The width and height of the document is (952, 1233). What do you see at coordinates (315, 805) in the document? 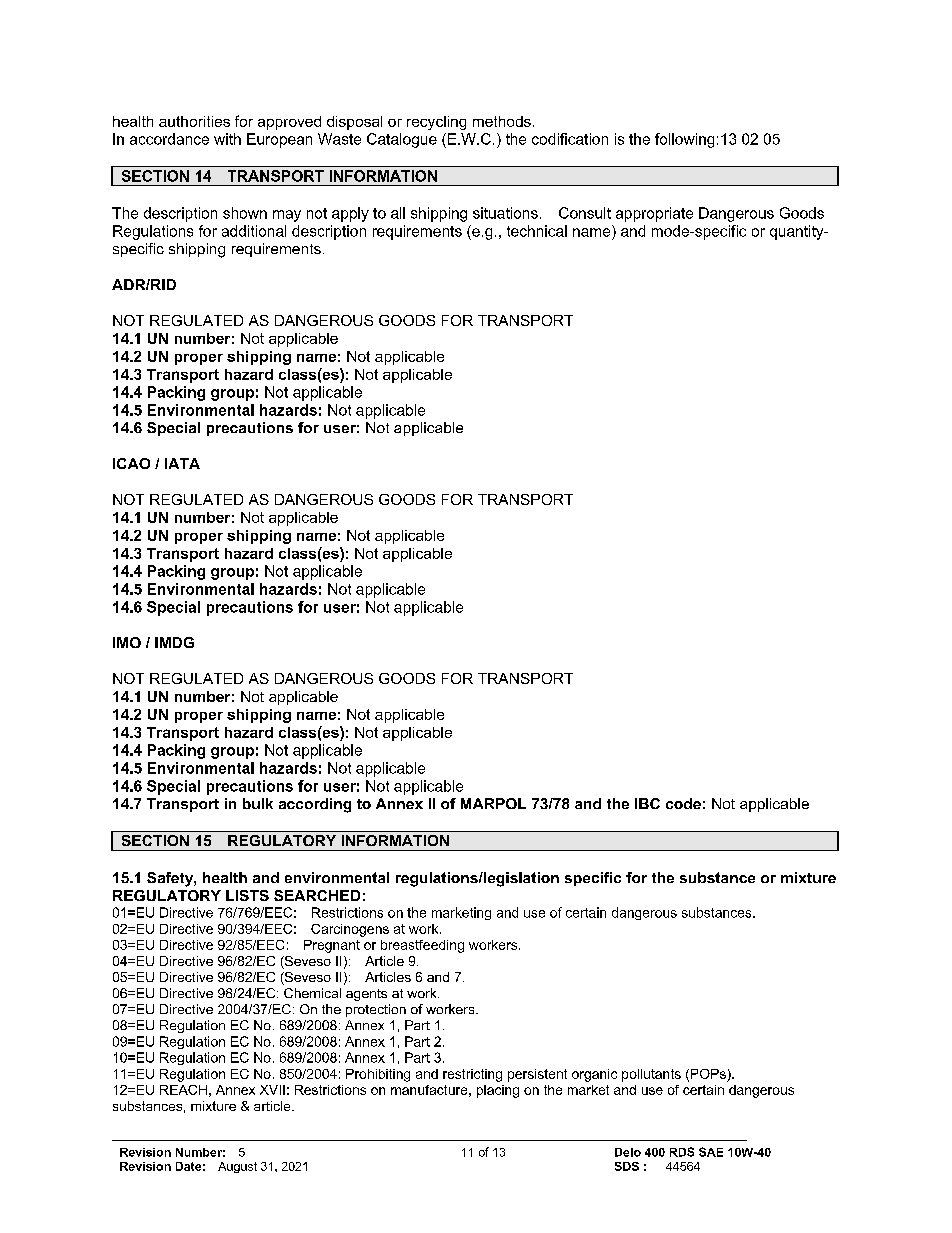
I see `according` at bounding box center [315, 805].
